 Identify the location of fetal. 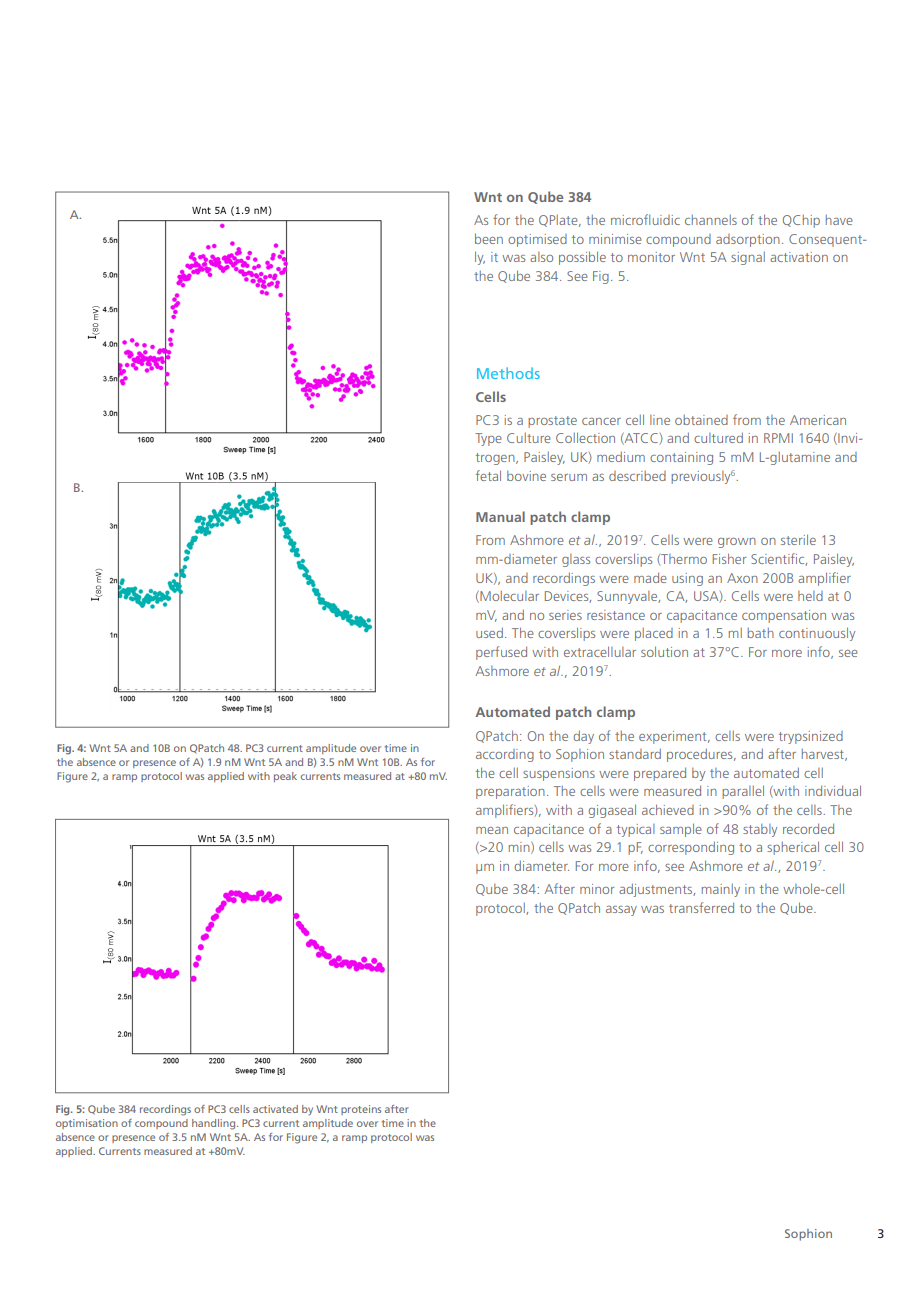
(488, 475).
